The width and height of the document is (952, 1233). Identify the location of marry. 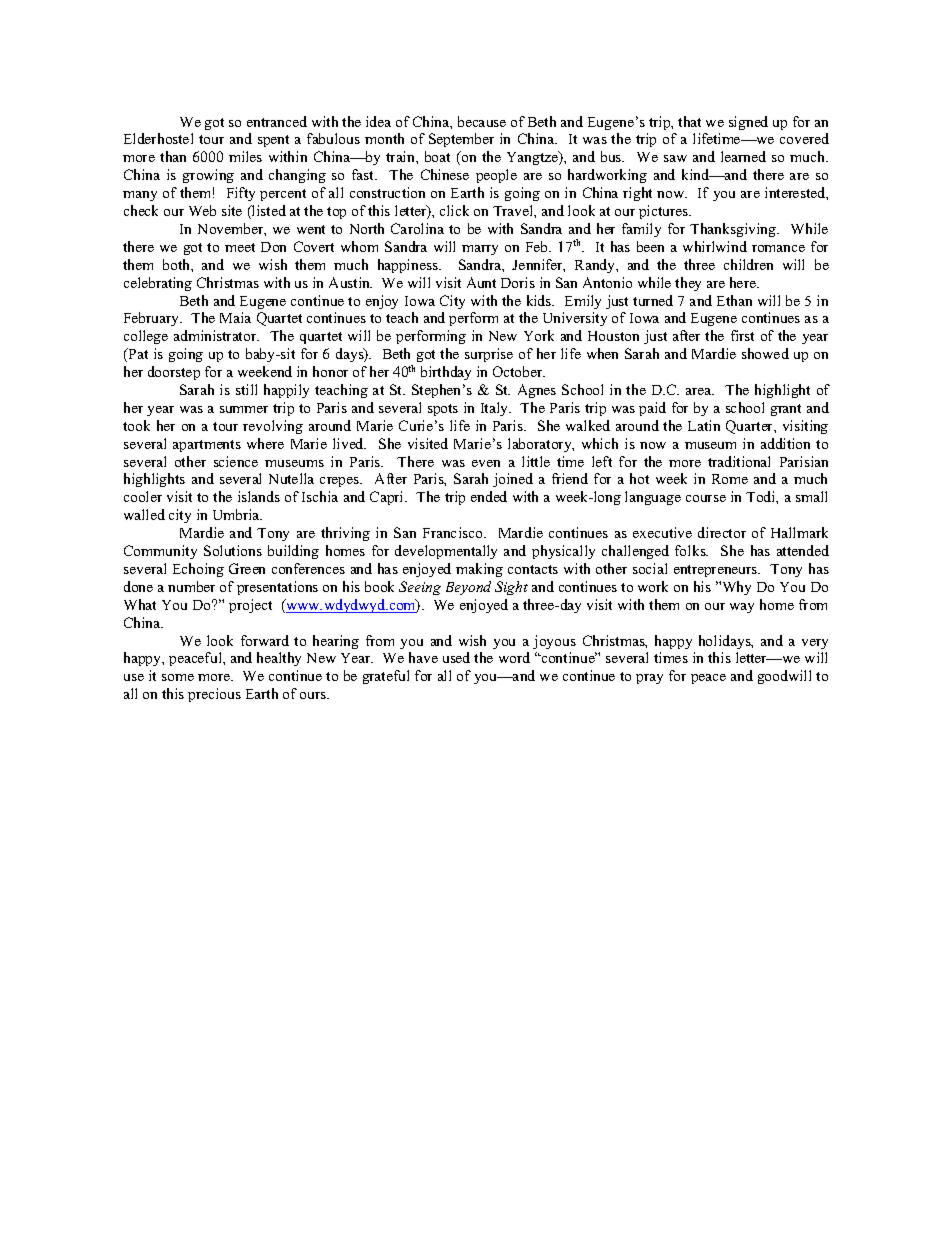
(480, 250).
